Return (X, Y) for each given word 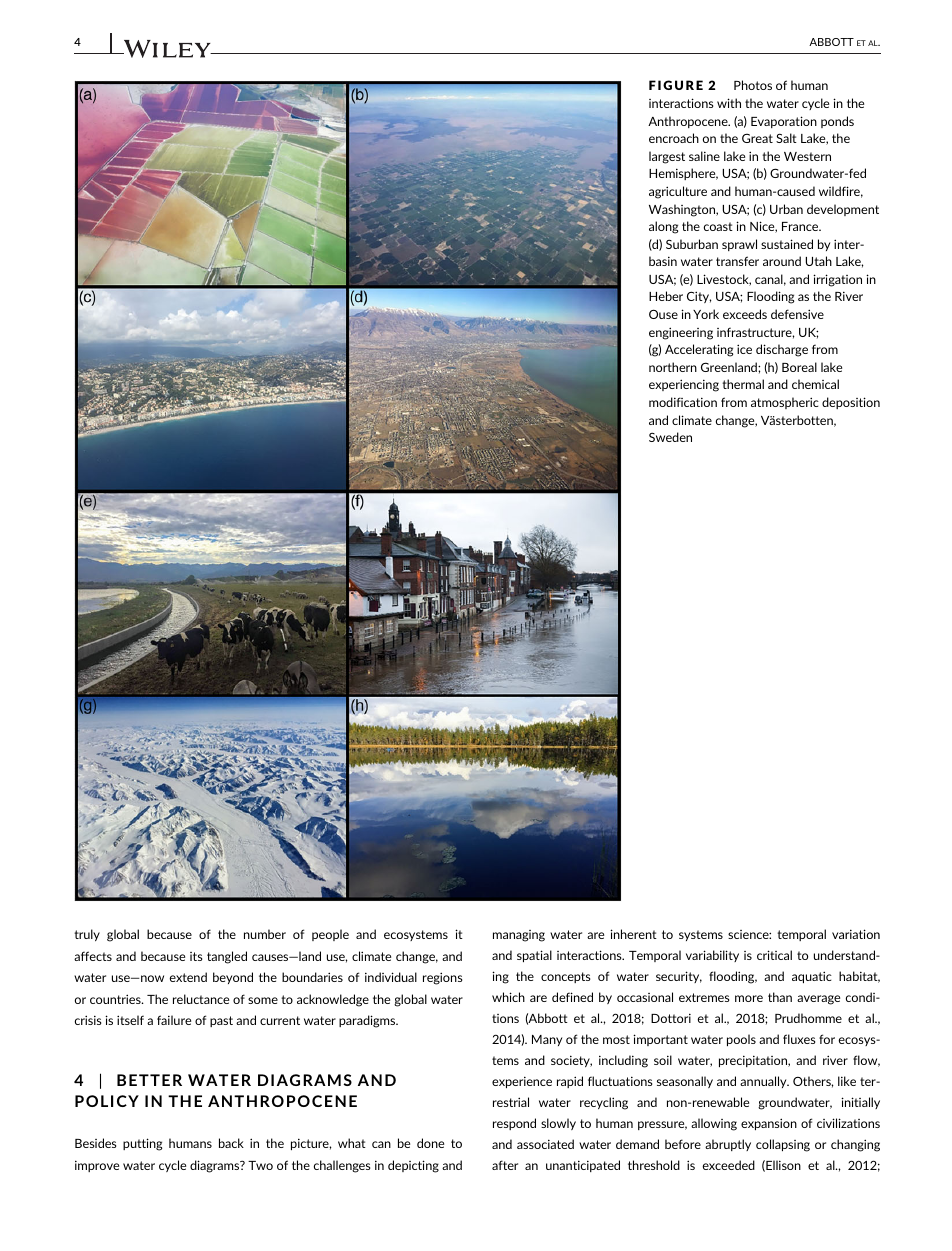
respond (514, 1124)
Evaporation (784, 122)
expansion (769, 1124)
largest (667, 157)
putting (142, 1144)
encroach (674, 138)
